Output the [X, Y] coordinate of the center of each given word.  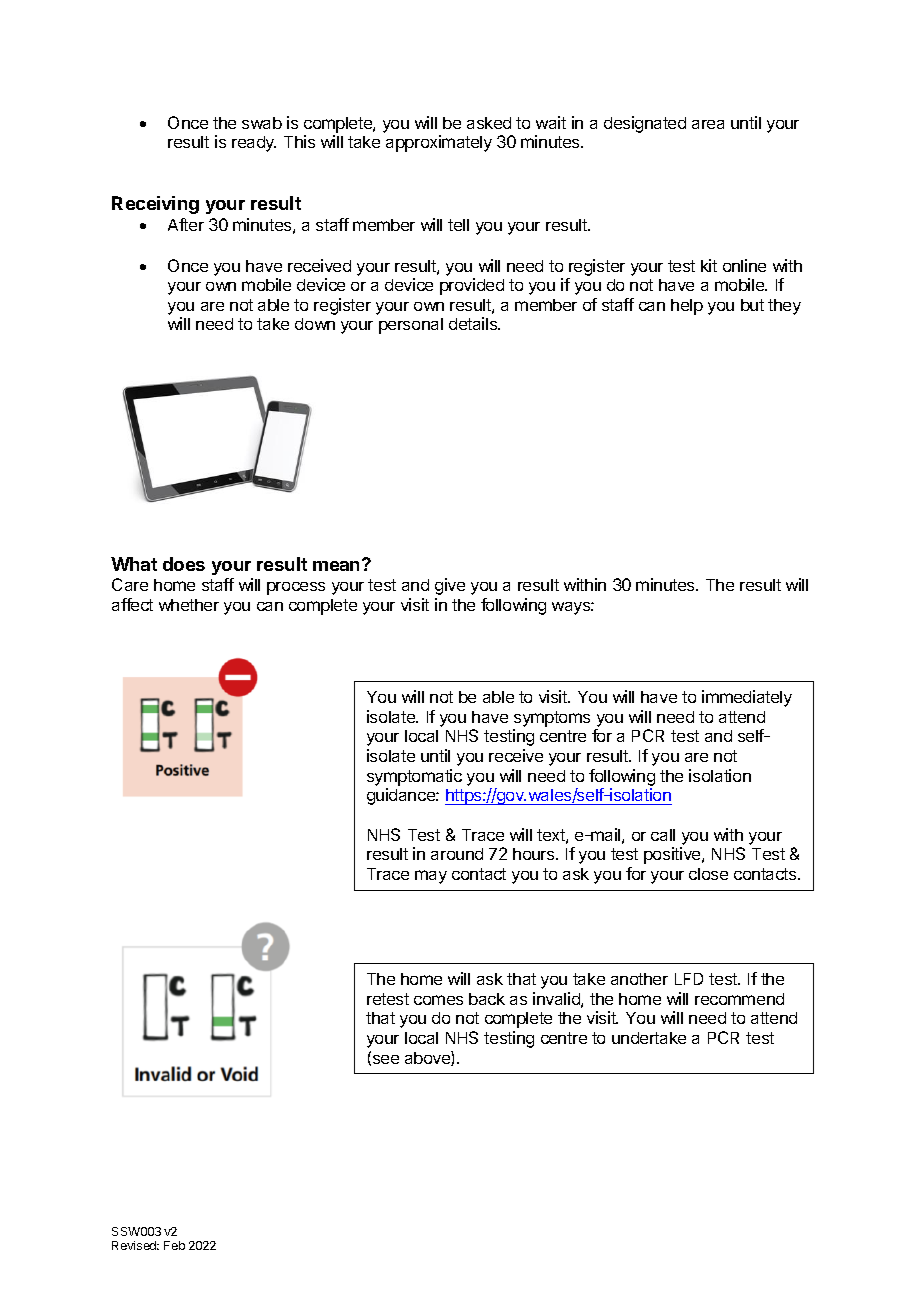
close [708, 874]
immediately [747, 698]
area [708, 124]
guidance [402, 796]
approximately [439, 143]
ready [254, 144]
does [184, 564]
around [457, 854]
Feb [174, 1245]
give [450, 586]
